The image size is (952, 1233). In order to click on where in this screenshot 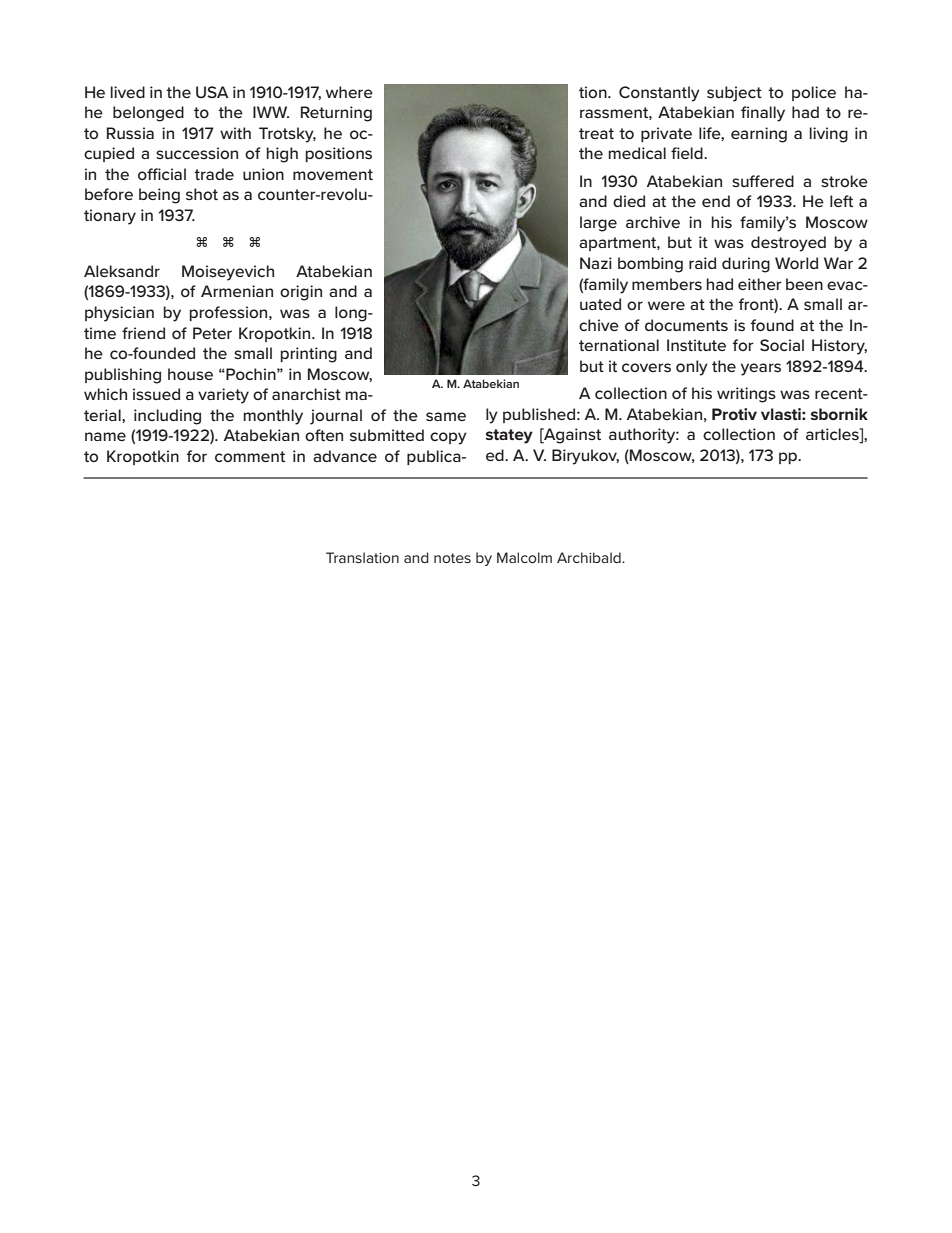, I will do `click(349, 92)`.
